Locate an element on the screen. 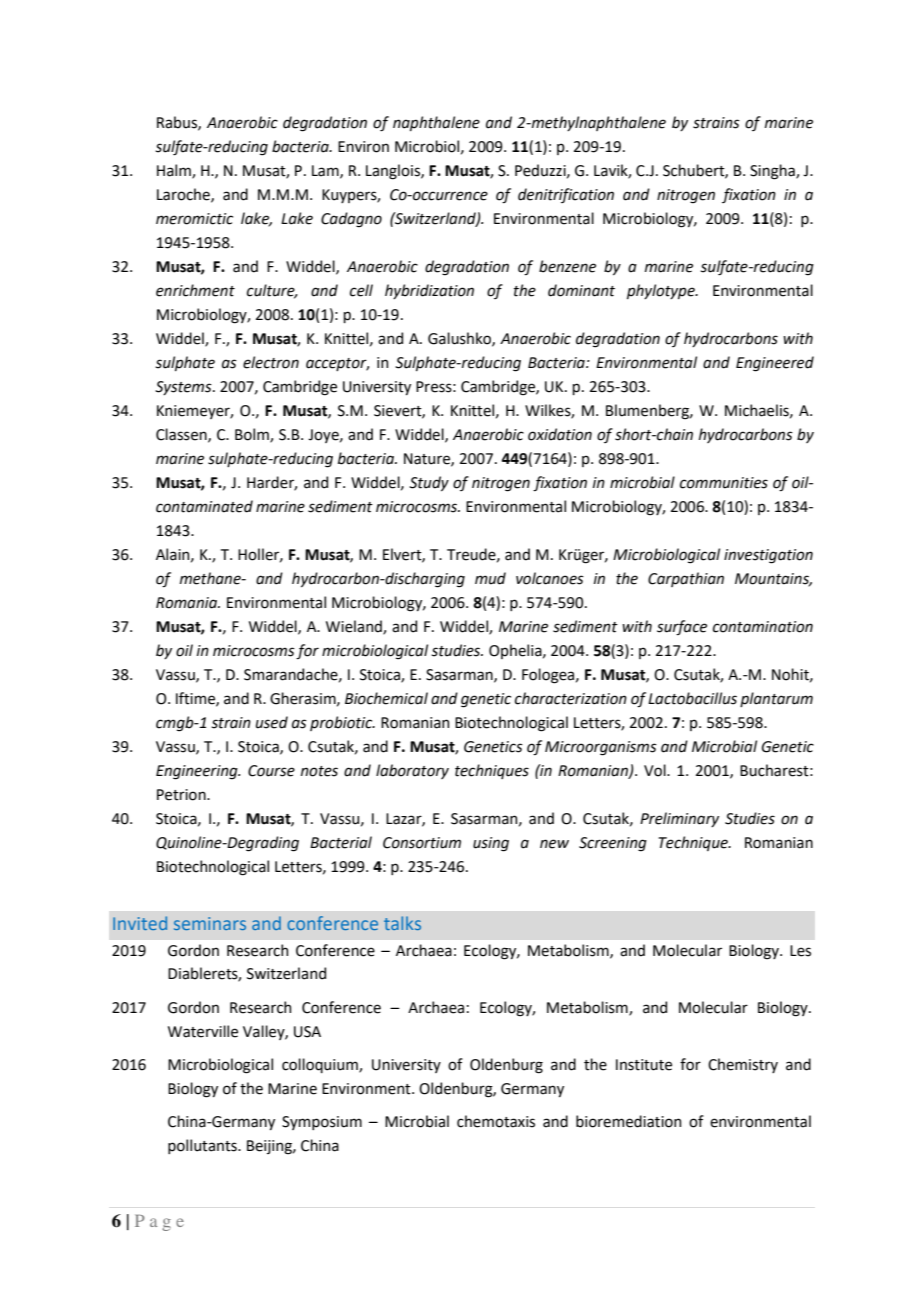 This screenshot has height=1308, width=924. Engineering is located at coordinates (198, 772).
